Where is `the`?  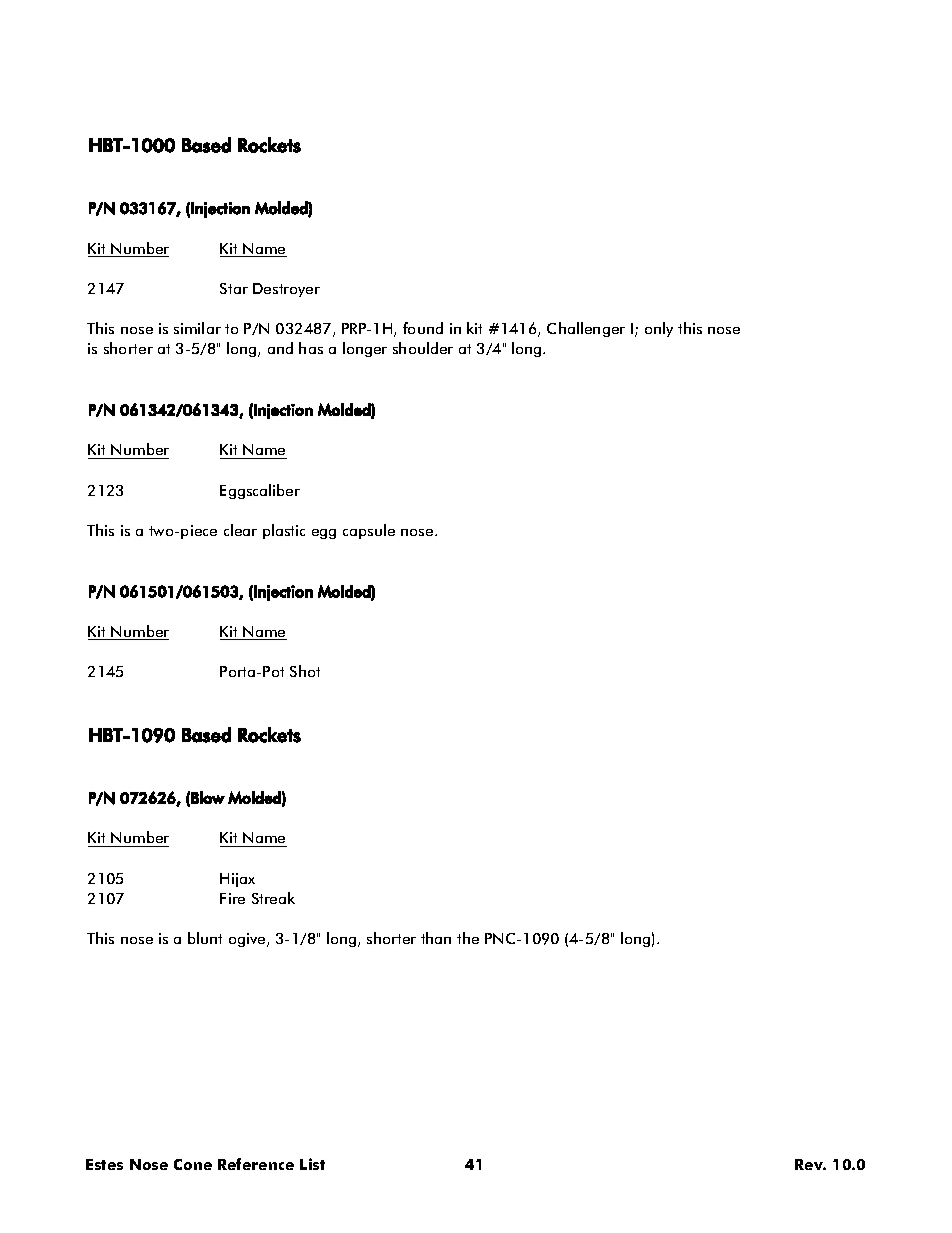 the is located at coordinates (468, 938).
